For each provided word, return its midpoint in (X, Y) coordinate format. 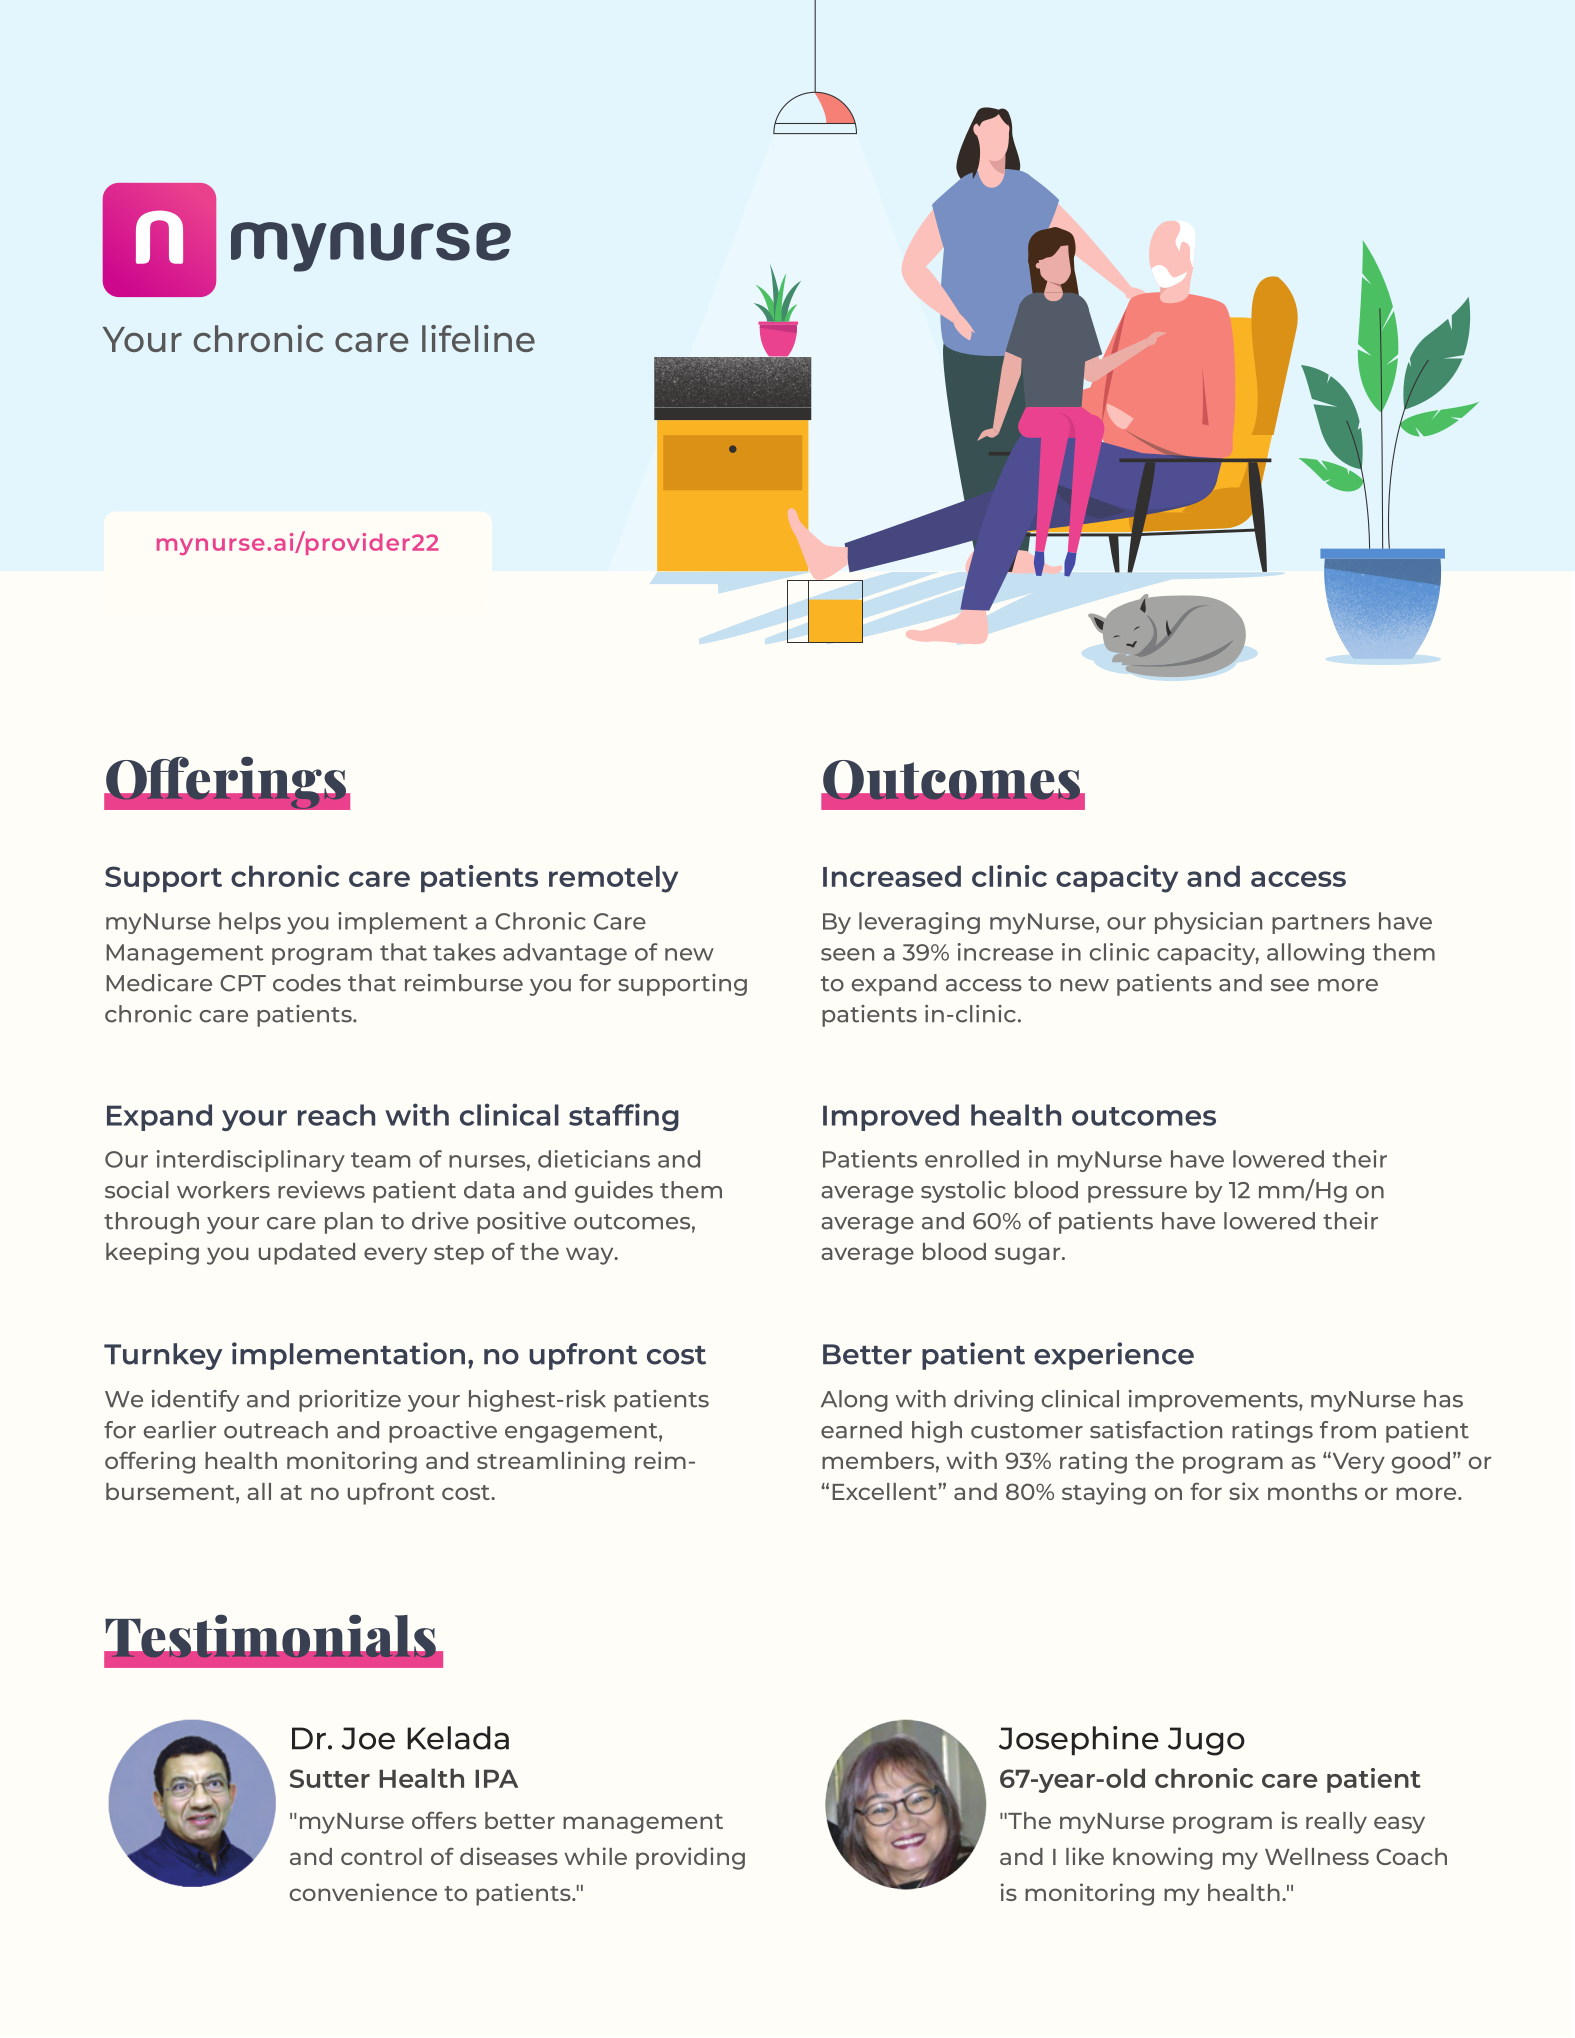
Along (854, 1401)
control (381, 1856)
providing (690, 1858)
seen (847, 954)
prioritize (350, 1401)
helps (250, 923)
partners (1321, 924)
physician (1208, 923)
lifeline (478, 338)
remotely (613, 879)
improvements (1214, 1401)
